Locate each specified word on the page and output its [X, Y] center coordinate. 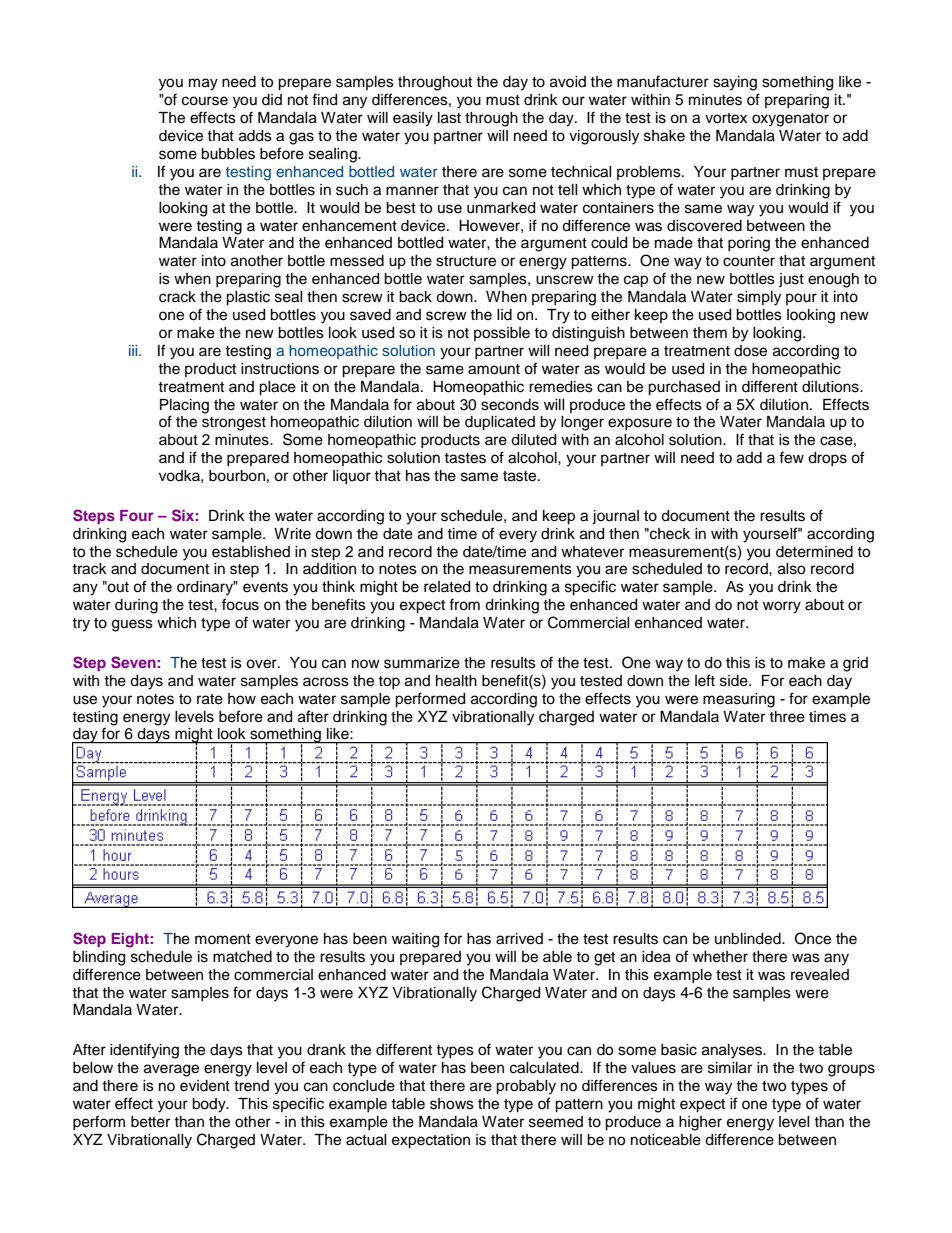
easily [413, 119]
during [136, 606]
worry [782, 607]
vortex [726, 118]
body [210, 1105]
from [464, 604]
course [205, 101]
